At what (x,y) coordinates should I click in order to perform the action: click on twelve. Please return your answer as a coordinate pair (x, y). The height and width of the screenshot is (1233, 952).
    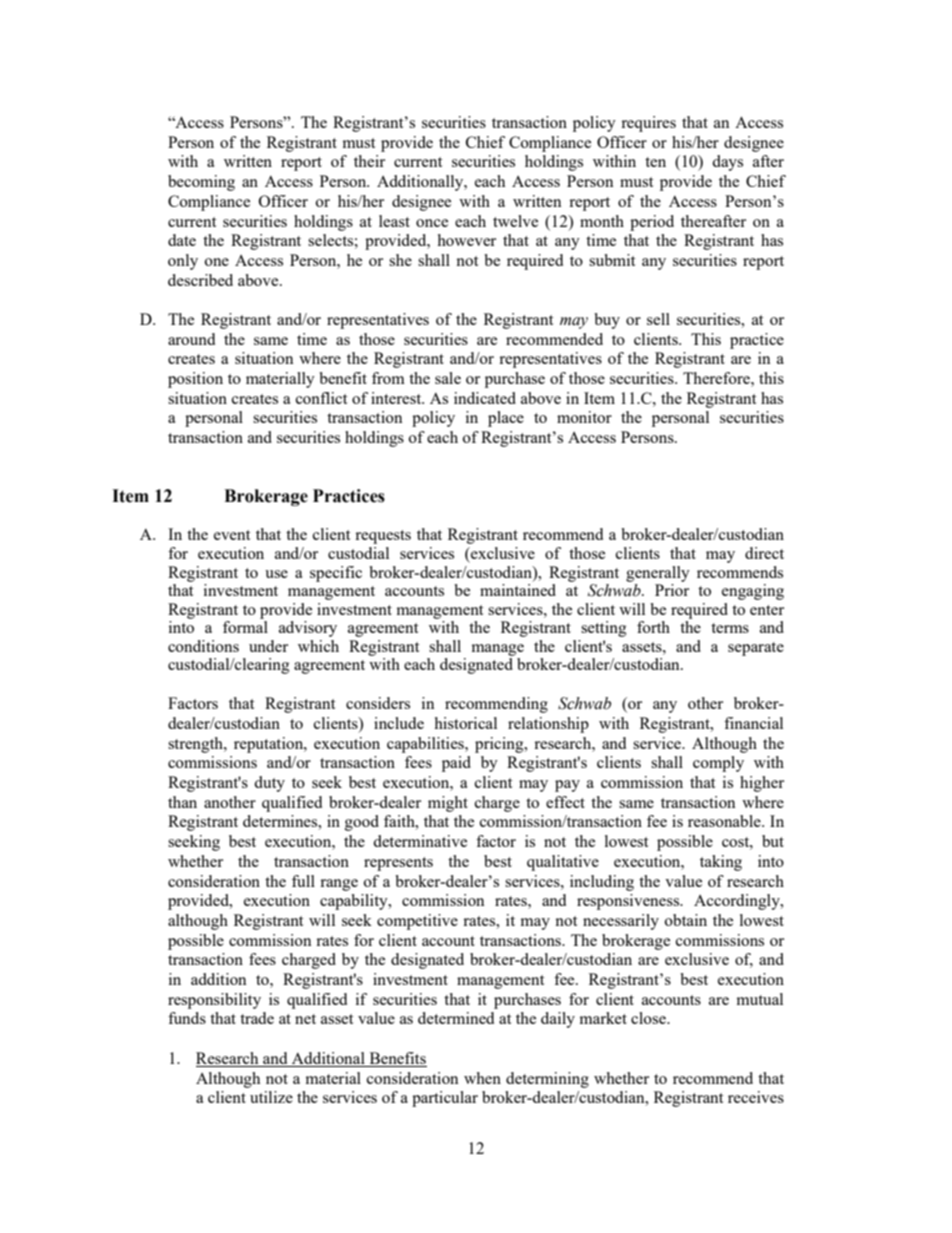
    Looking at the image, I should click on (515, 221).
